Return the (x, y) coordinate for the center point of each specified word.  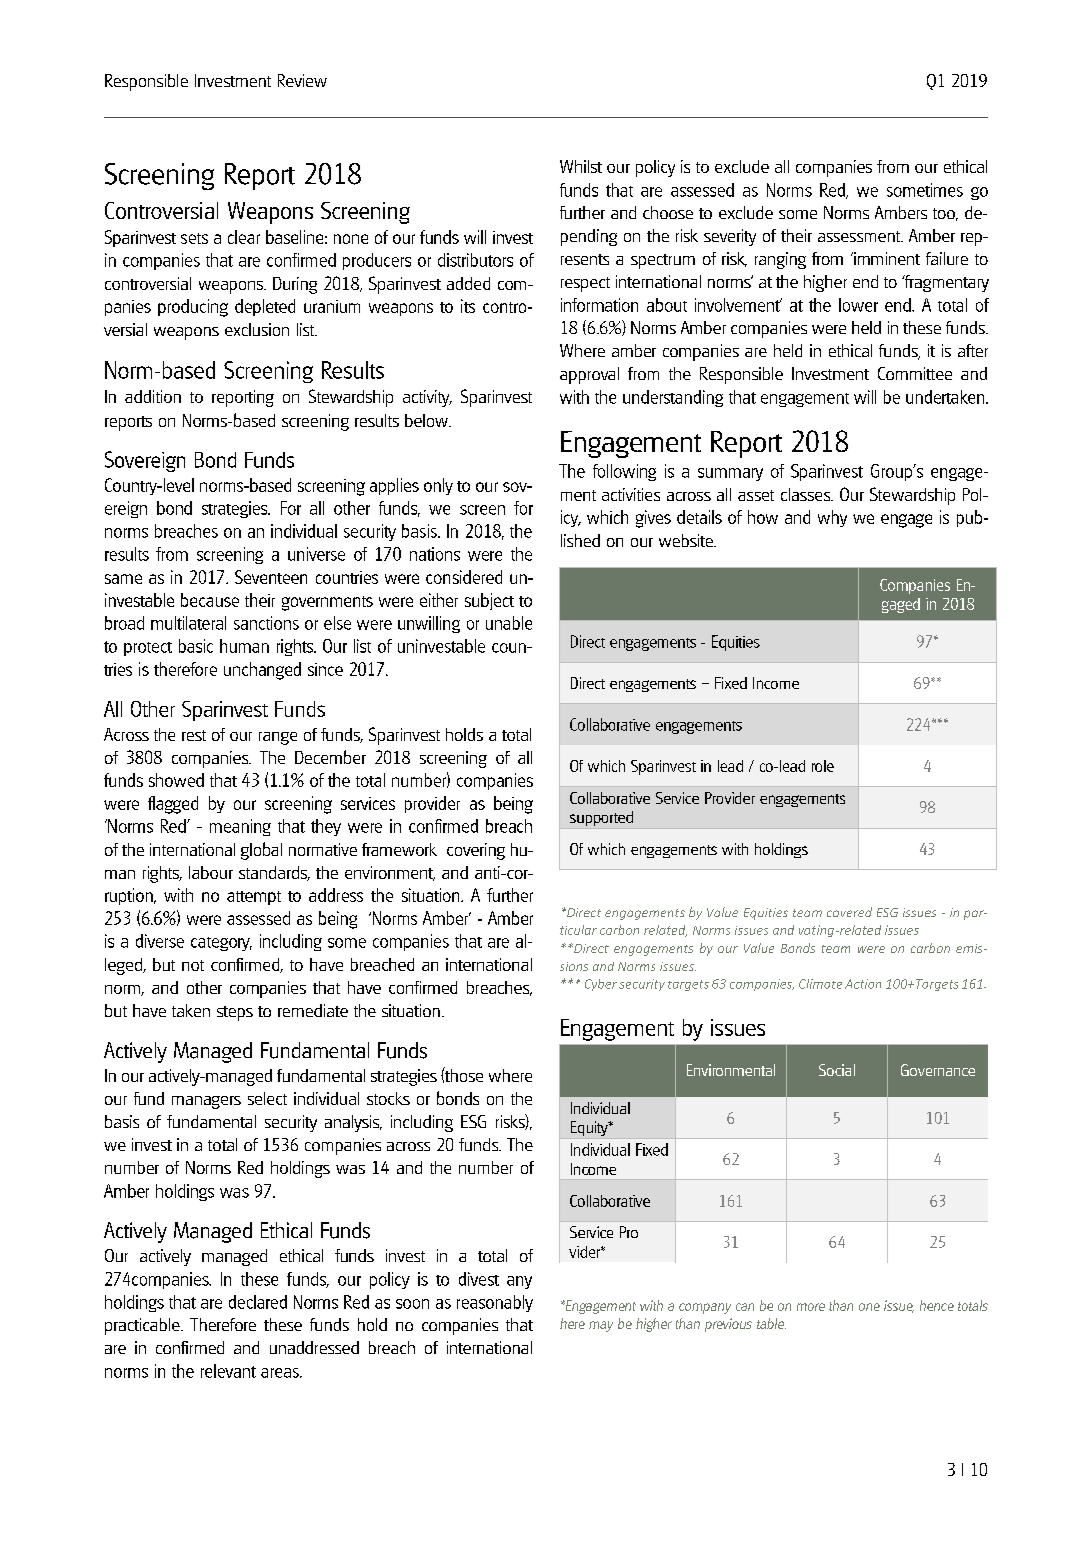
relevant (228, 1371)
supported (601, 818)
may (601, 1326)
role (823, 766)
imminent (886, 258)
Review (302, 80)
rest (194, 735)
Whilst (581, 166)
